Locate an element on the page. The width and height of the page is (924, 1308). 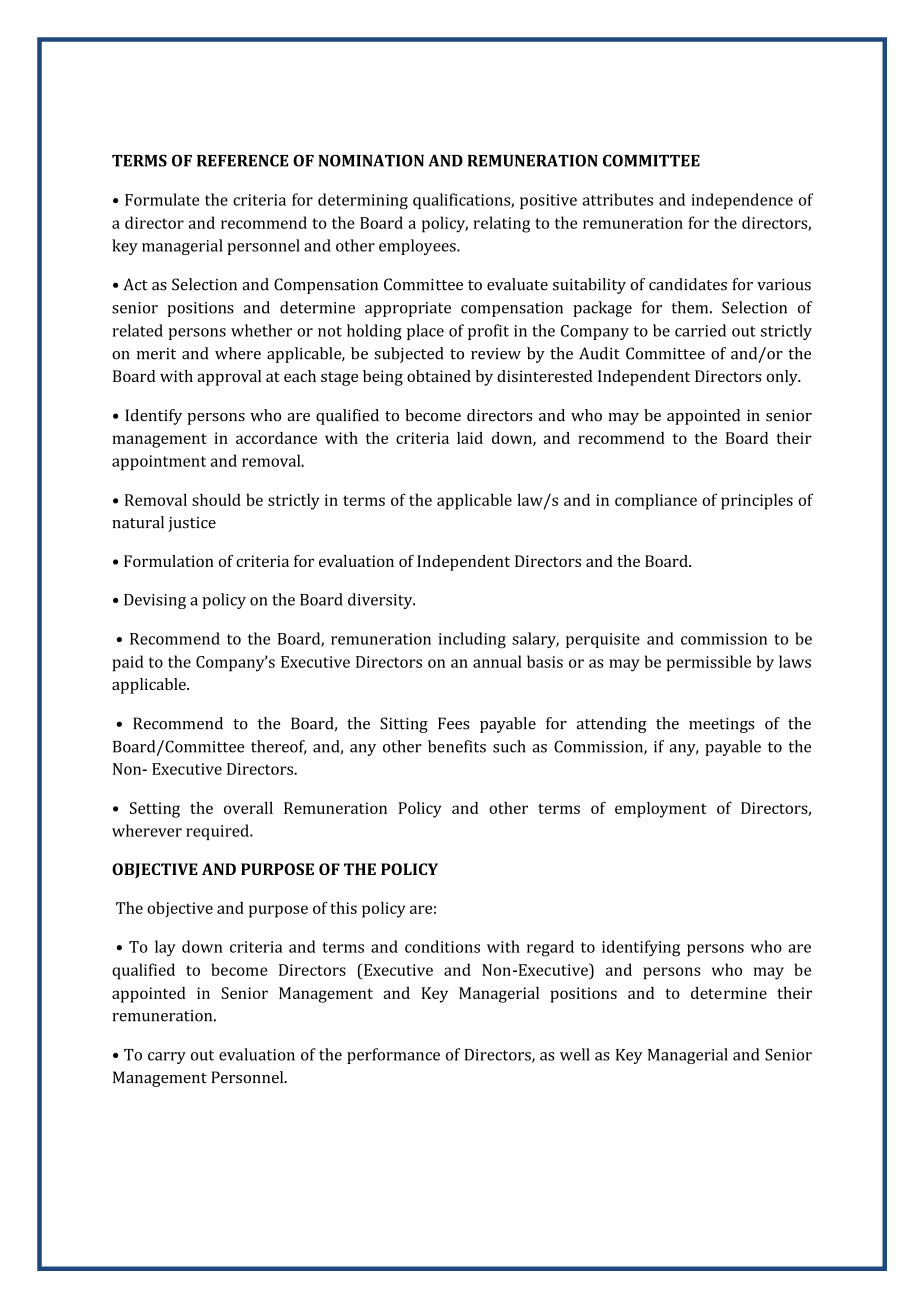
carry is located at coordinates (167, 1058).
